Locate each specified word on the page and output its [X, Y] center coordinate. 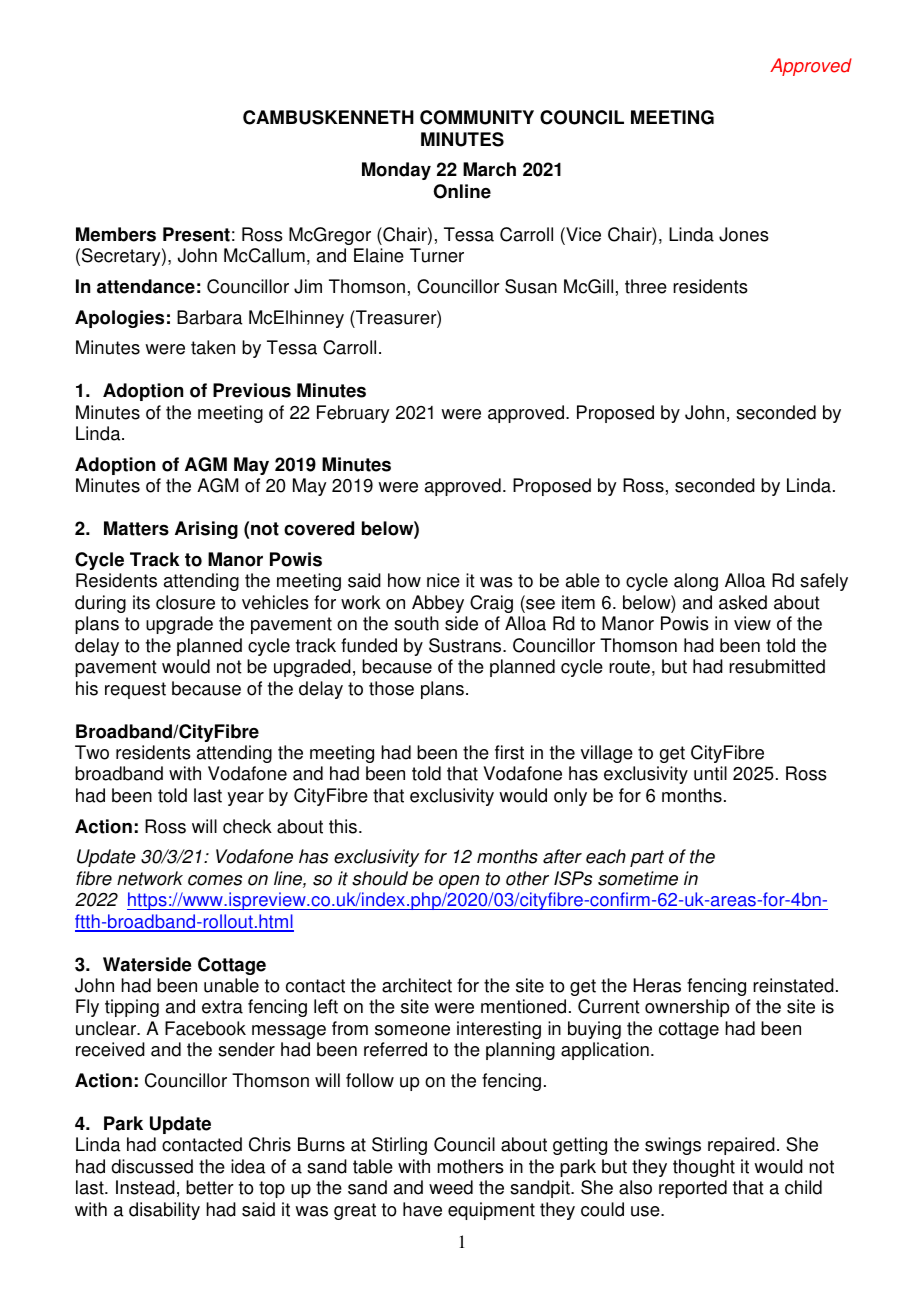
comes [215, 880]
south [416, 623]
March [489, 169]
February [353, 414]
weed [451, 1187]
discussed [152, 1166]
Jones [744, 234]
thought [704, 1168]
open [459, 882]
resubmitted [777, 666]
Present [196, 234]
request [135, 690]
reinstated [793, 985]
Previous [252, 390]
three [646, 286]
